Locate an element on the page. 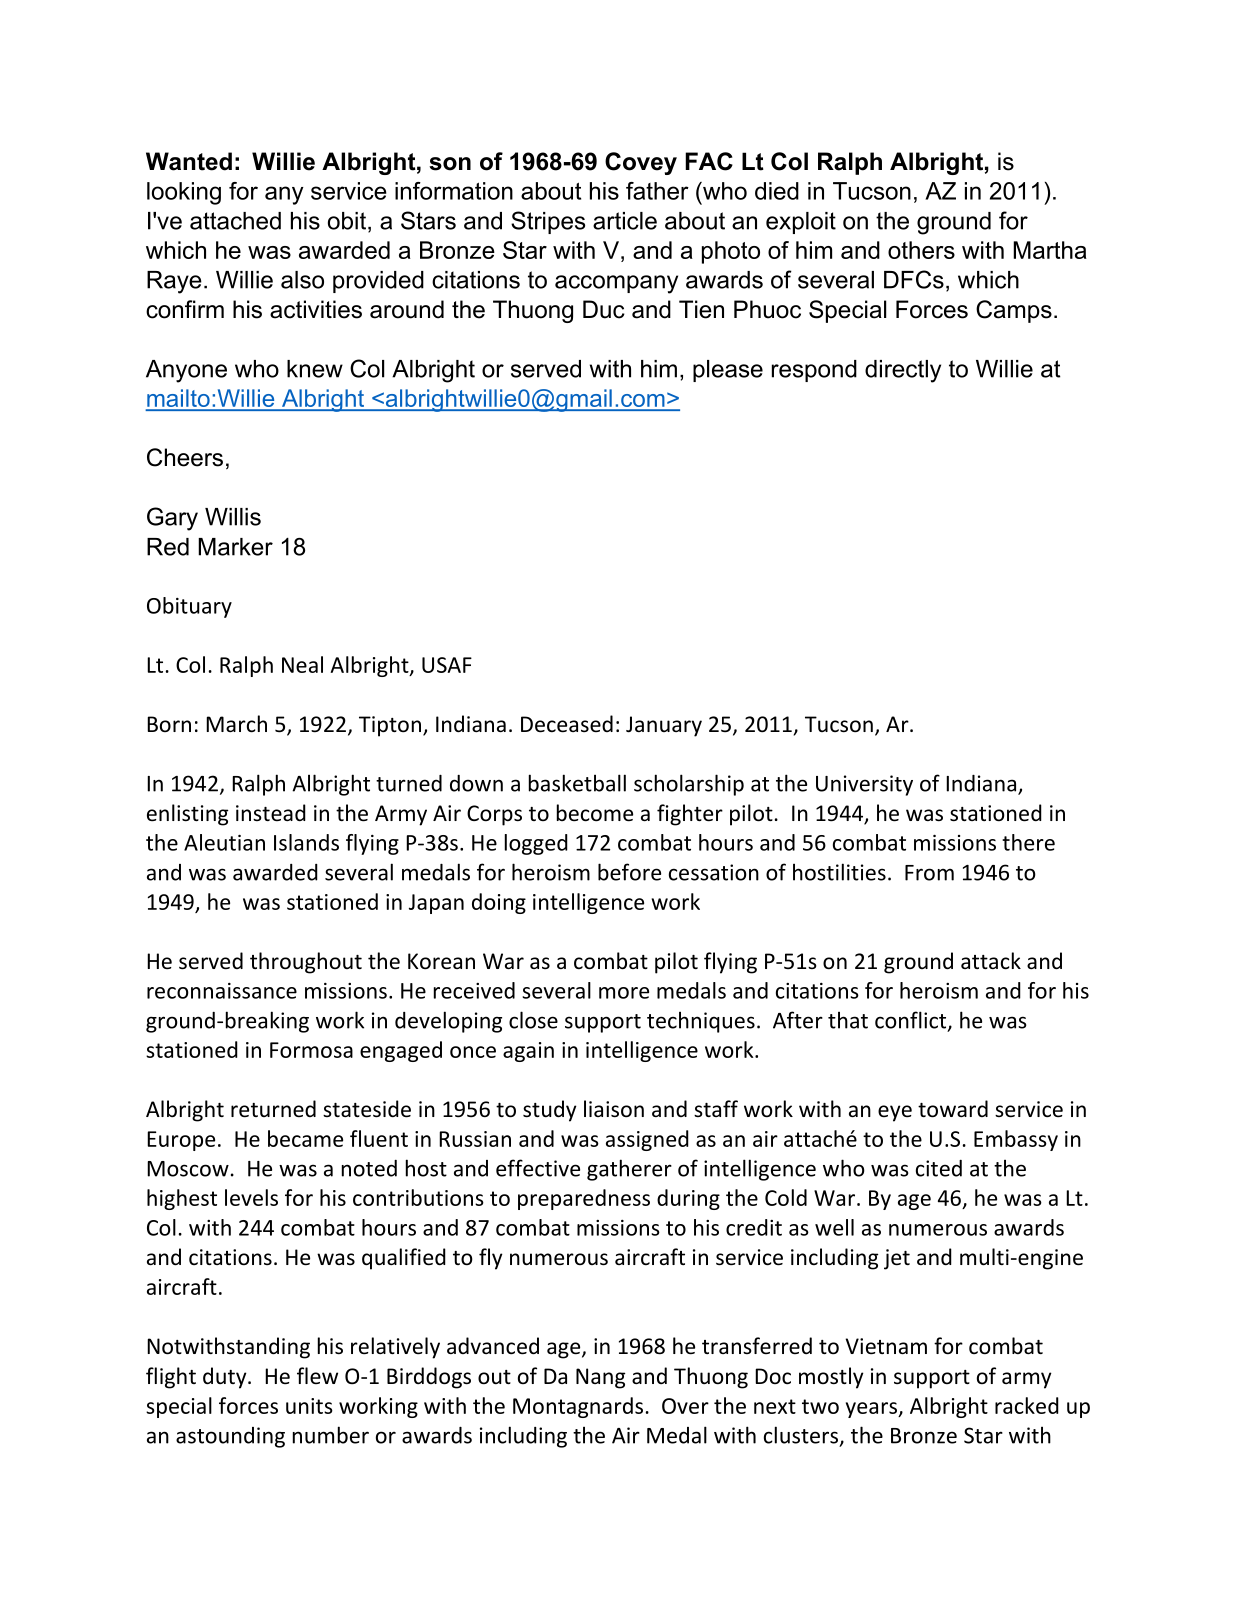 The width and height of the image is (1238, 1602). units is located at coordinates (309, 1406).
